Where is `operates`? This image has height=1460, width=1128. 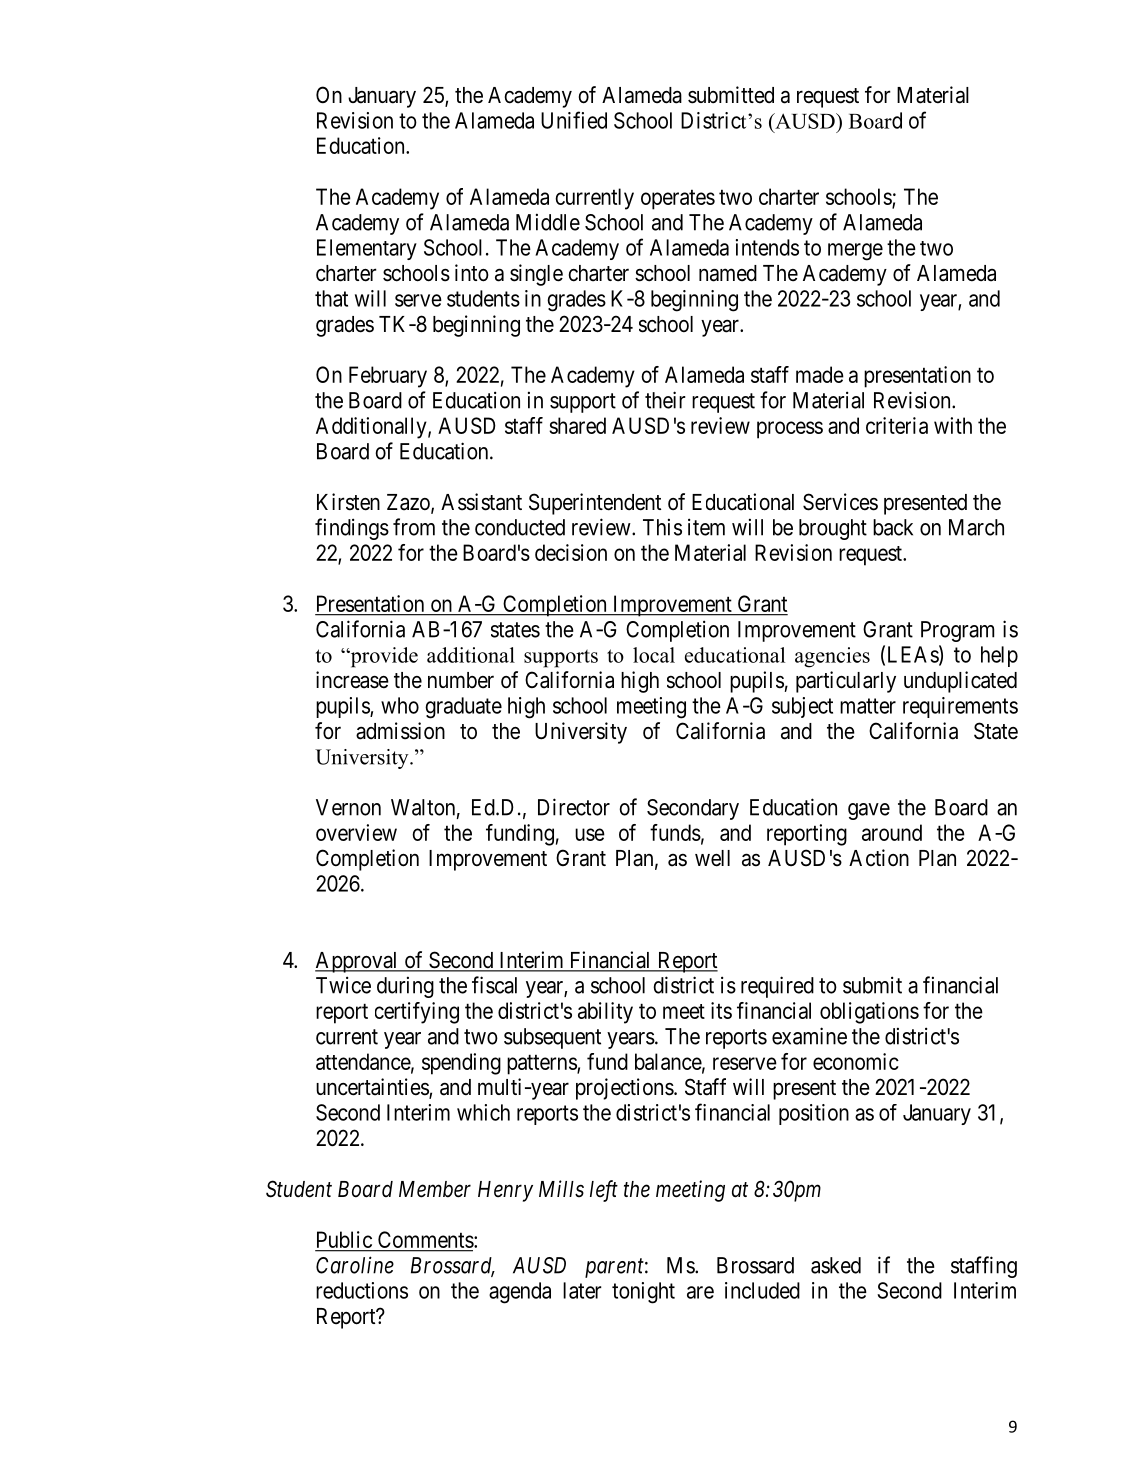 operates is located at coordinates (678, 199).
